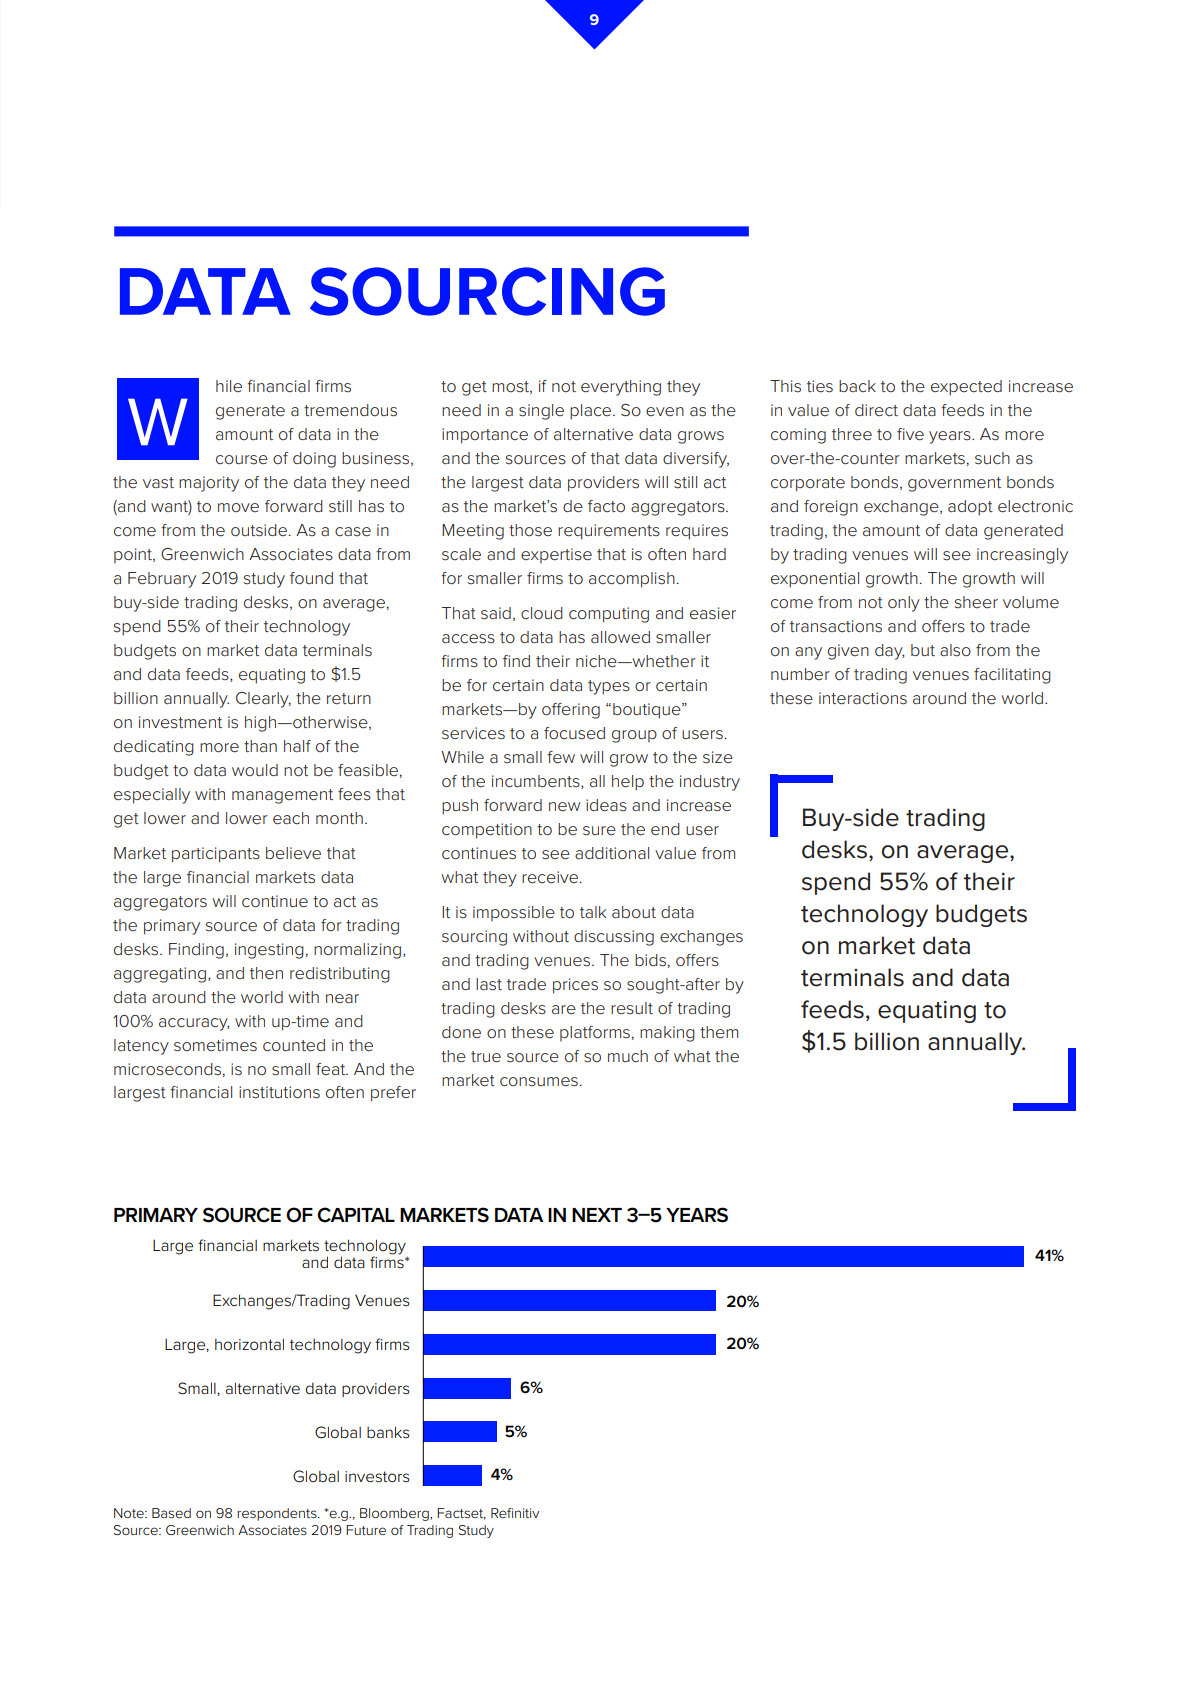  Describe the element at coordinates (388, 1432) in the image. I see `banks` at that location.
